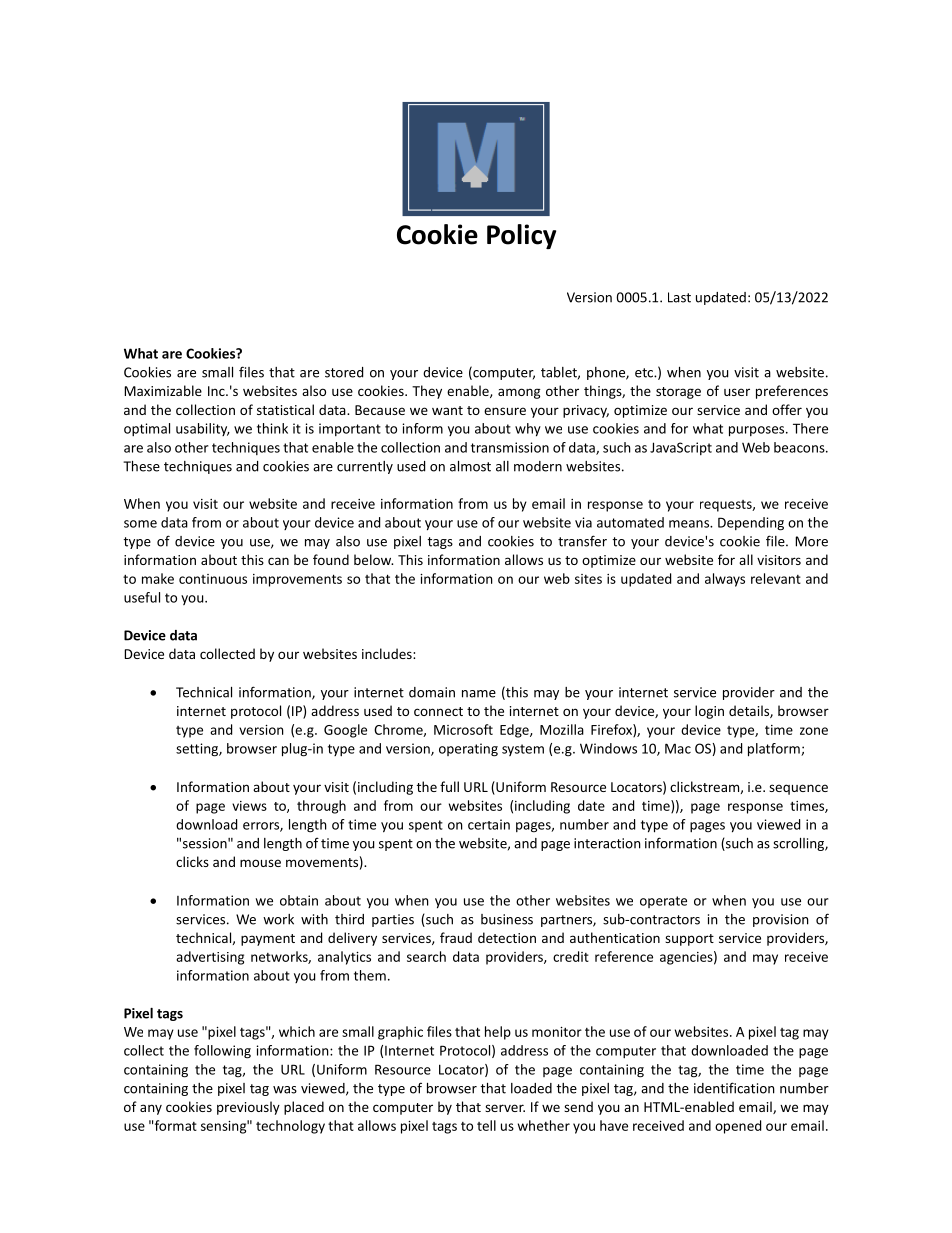 The height and width of the document is (1233, 952). What do you see at coordinates (479, 694) in the document?
I see `name` at bounding box center [479, 694].
